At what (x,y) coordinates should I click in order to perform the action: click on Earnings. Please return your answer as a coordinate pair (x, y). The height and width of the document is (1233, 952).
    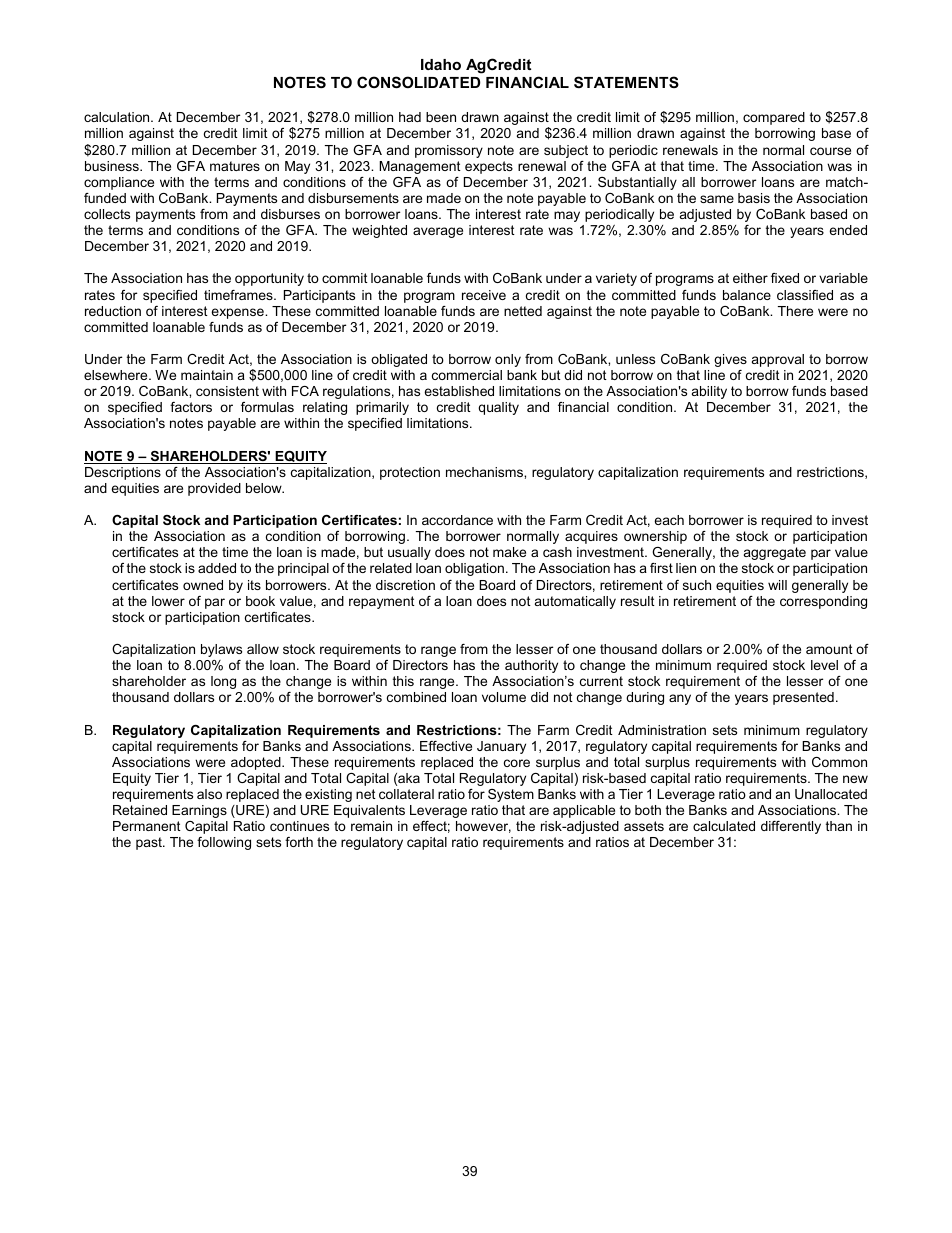
    Looking at the image, I should click on (199, 811).
